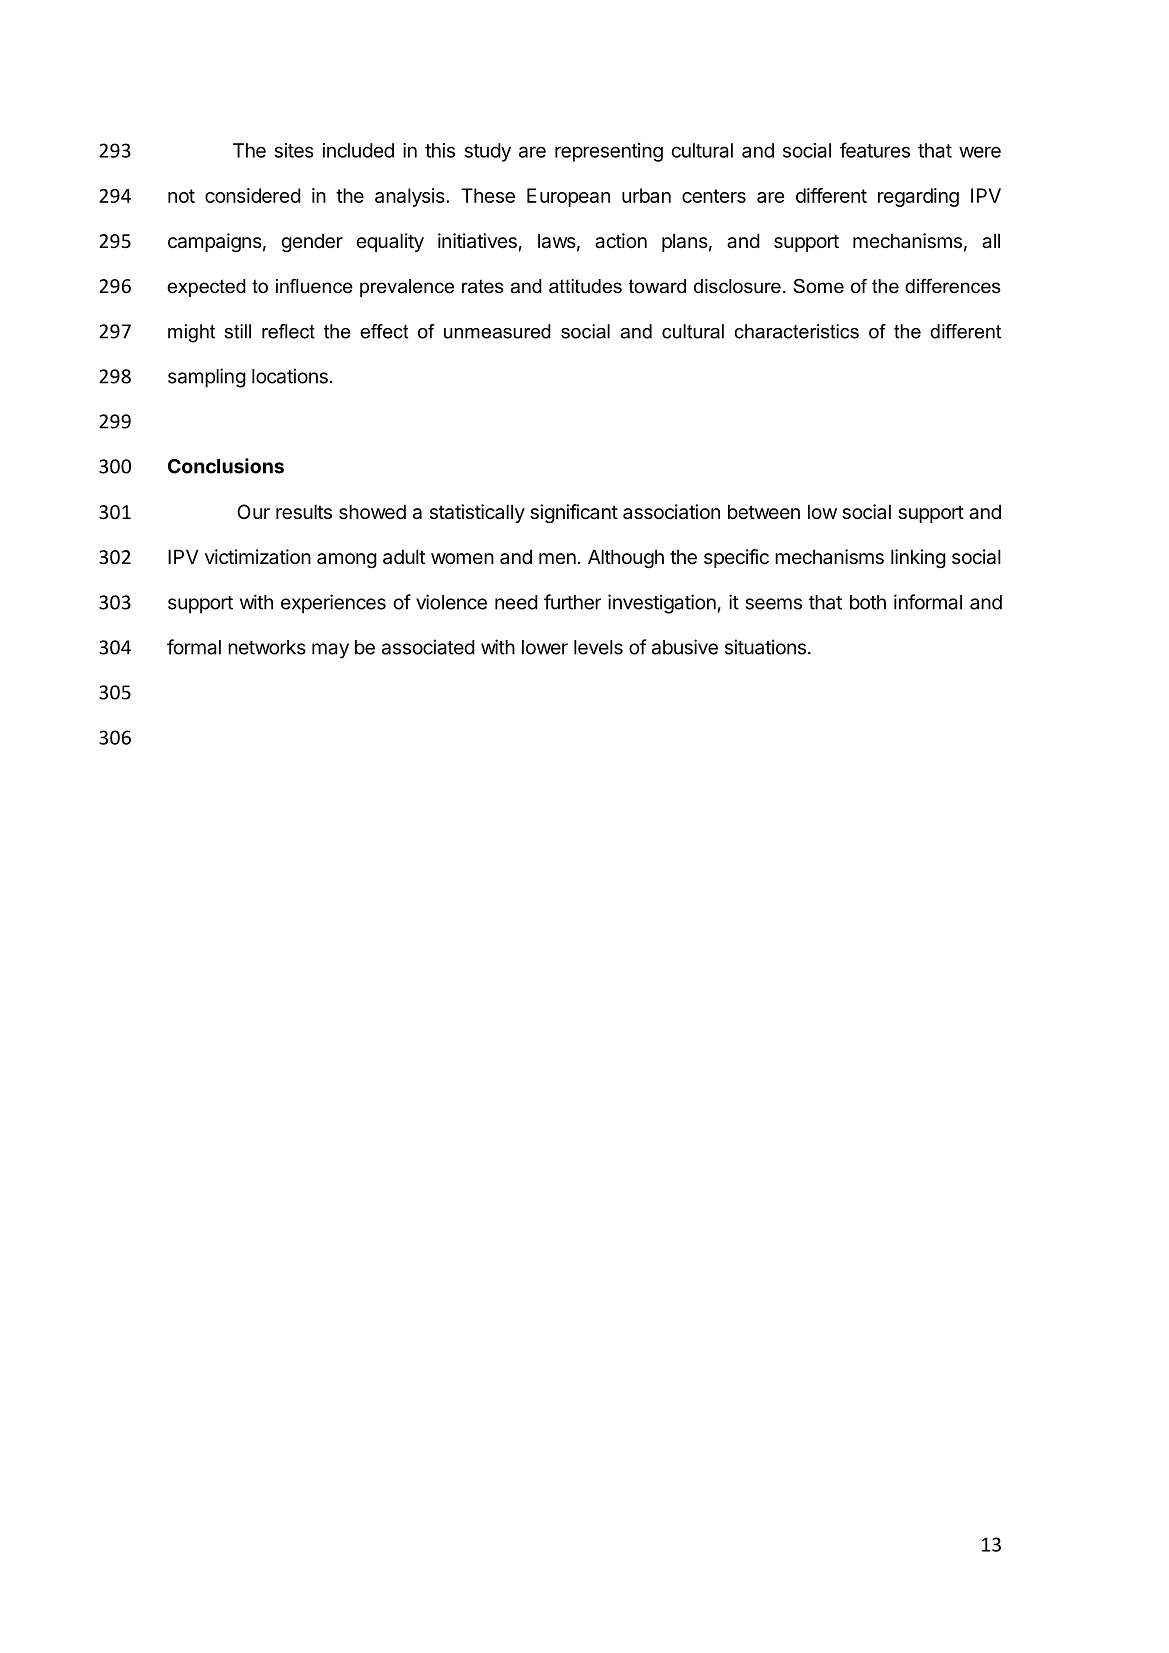 The width and height of the screenshot is (1169, 1653). I want to click on networks, so click(267, 647).
